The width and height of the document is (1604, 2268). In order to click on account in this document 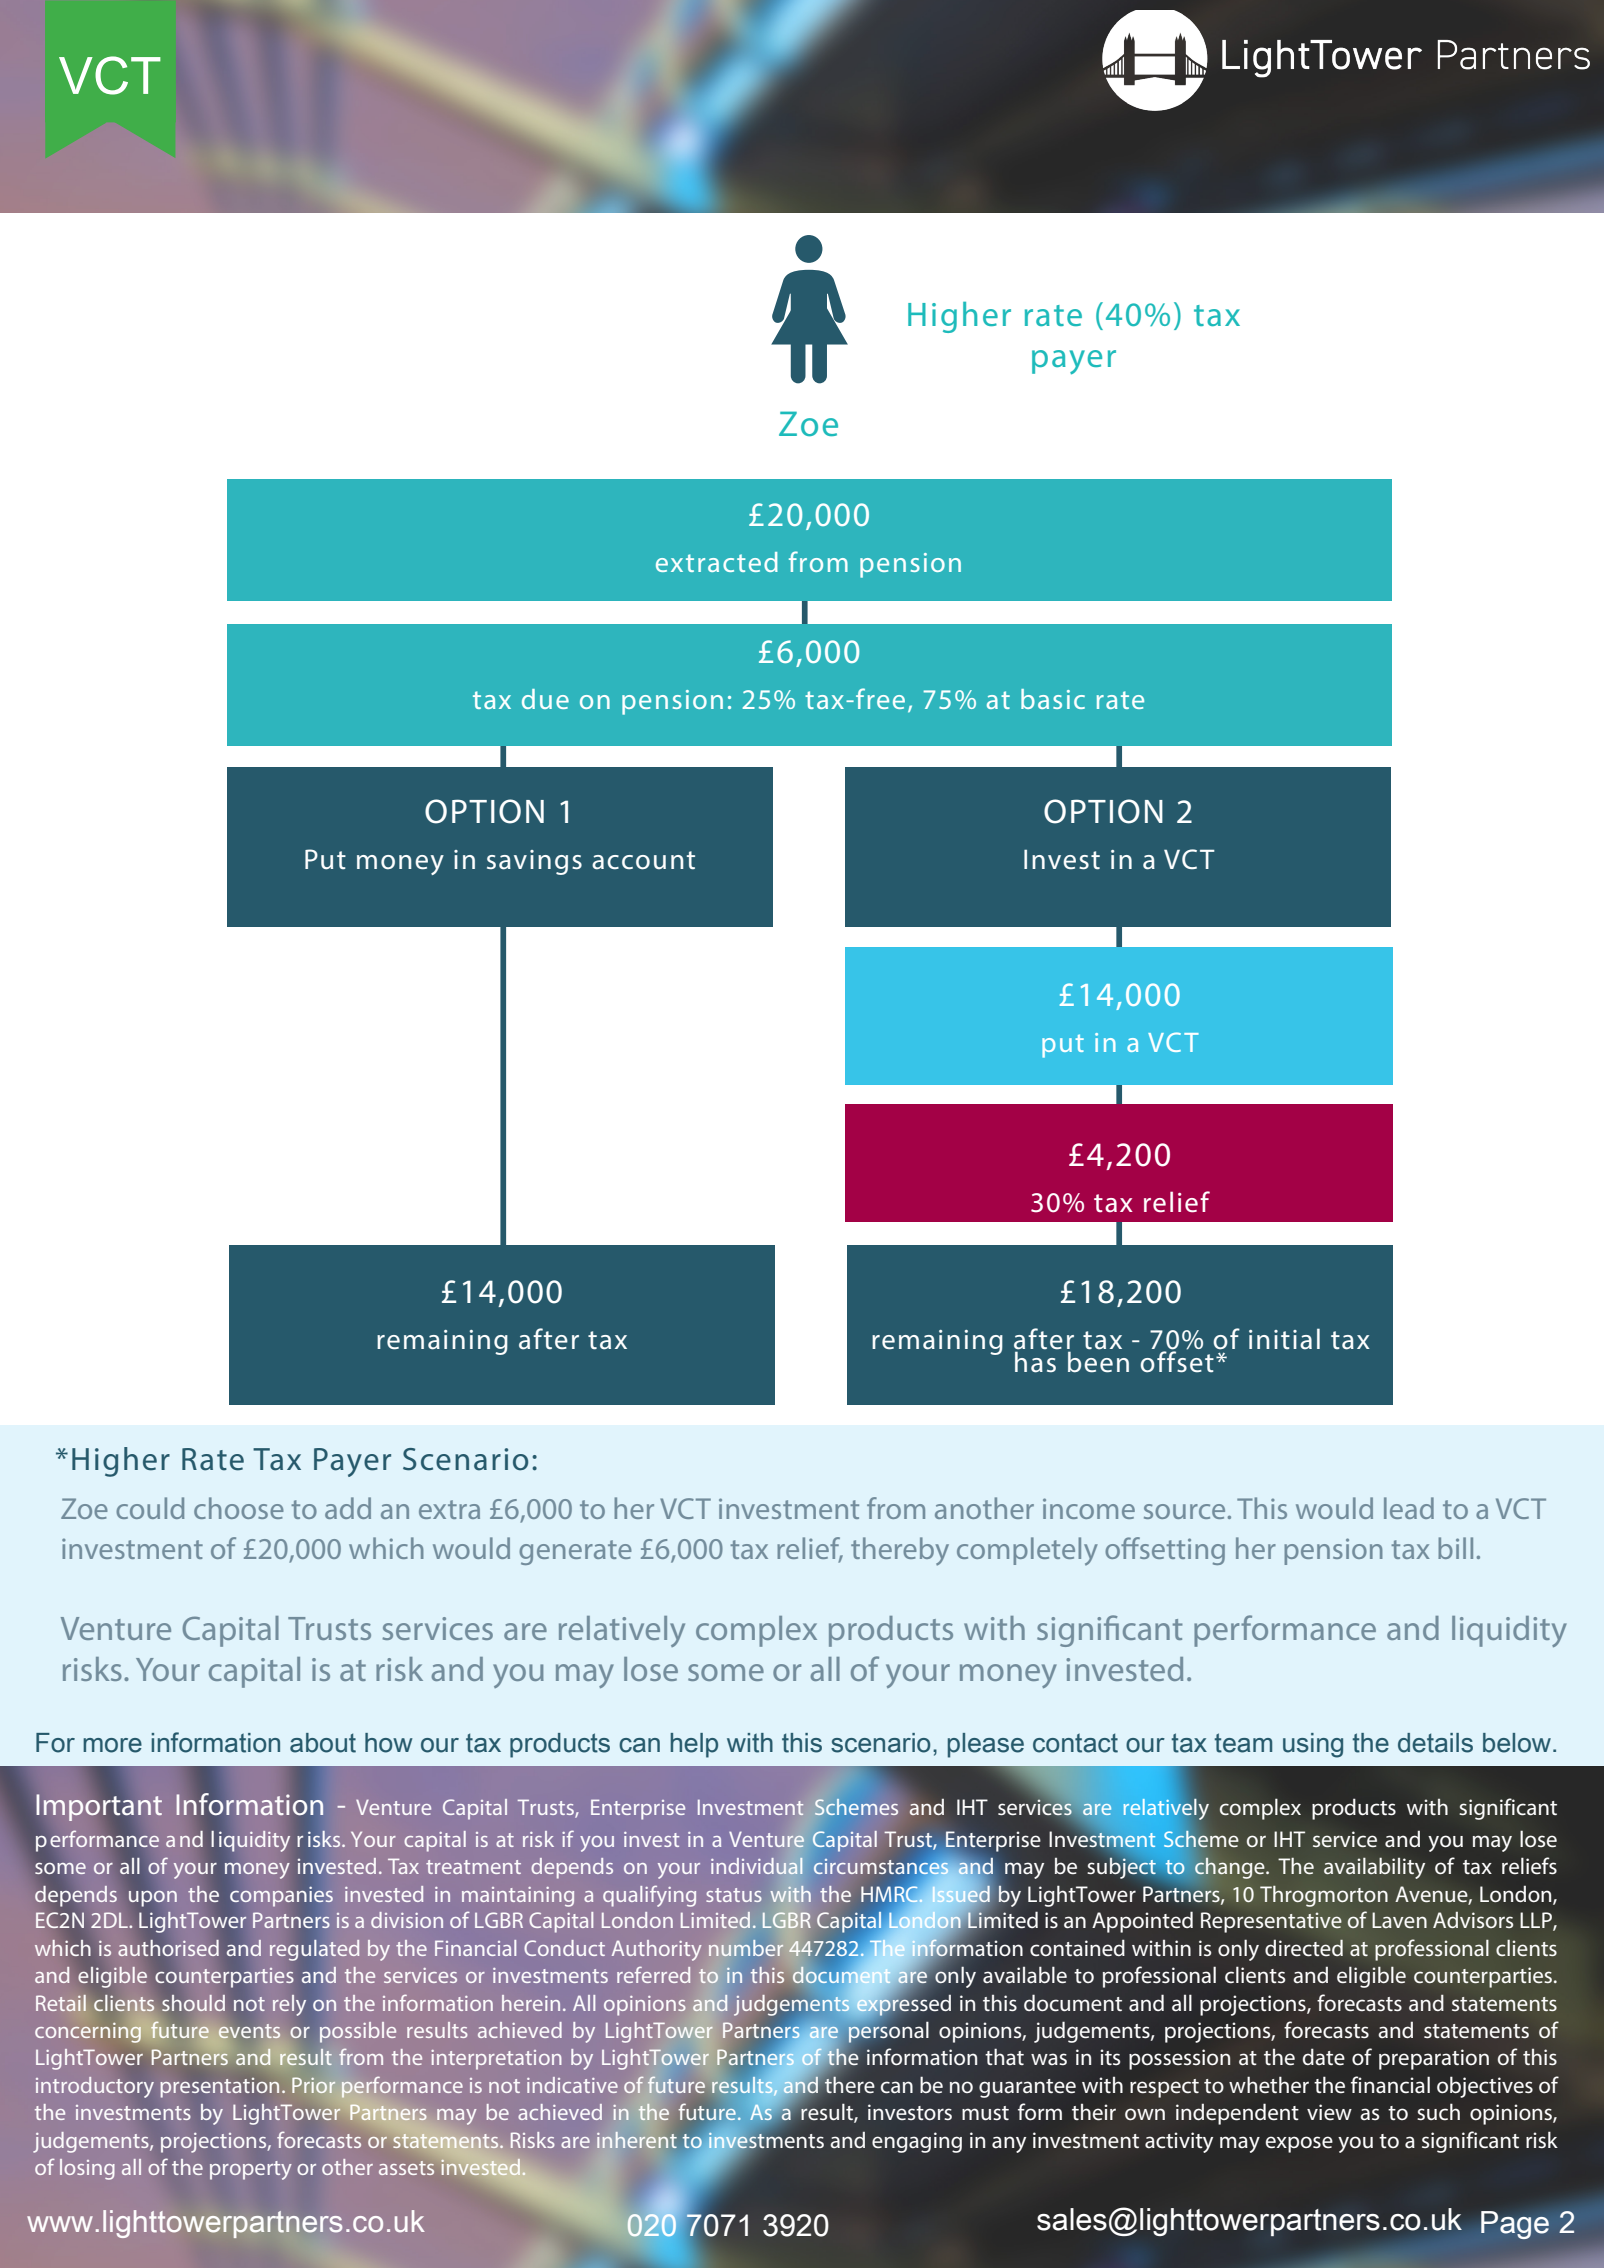, I will do `click(643, 860)`.
